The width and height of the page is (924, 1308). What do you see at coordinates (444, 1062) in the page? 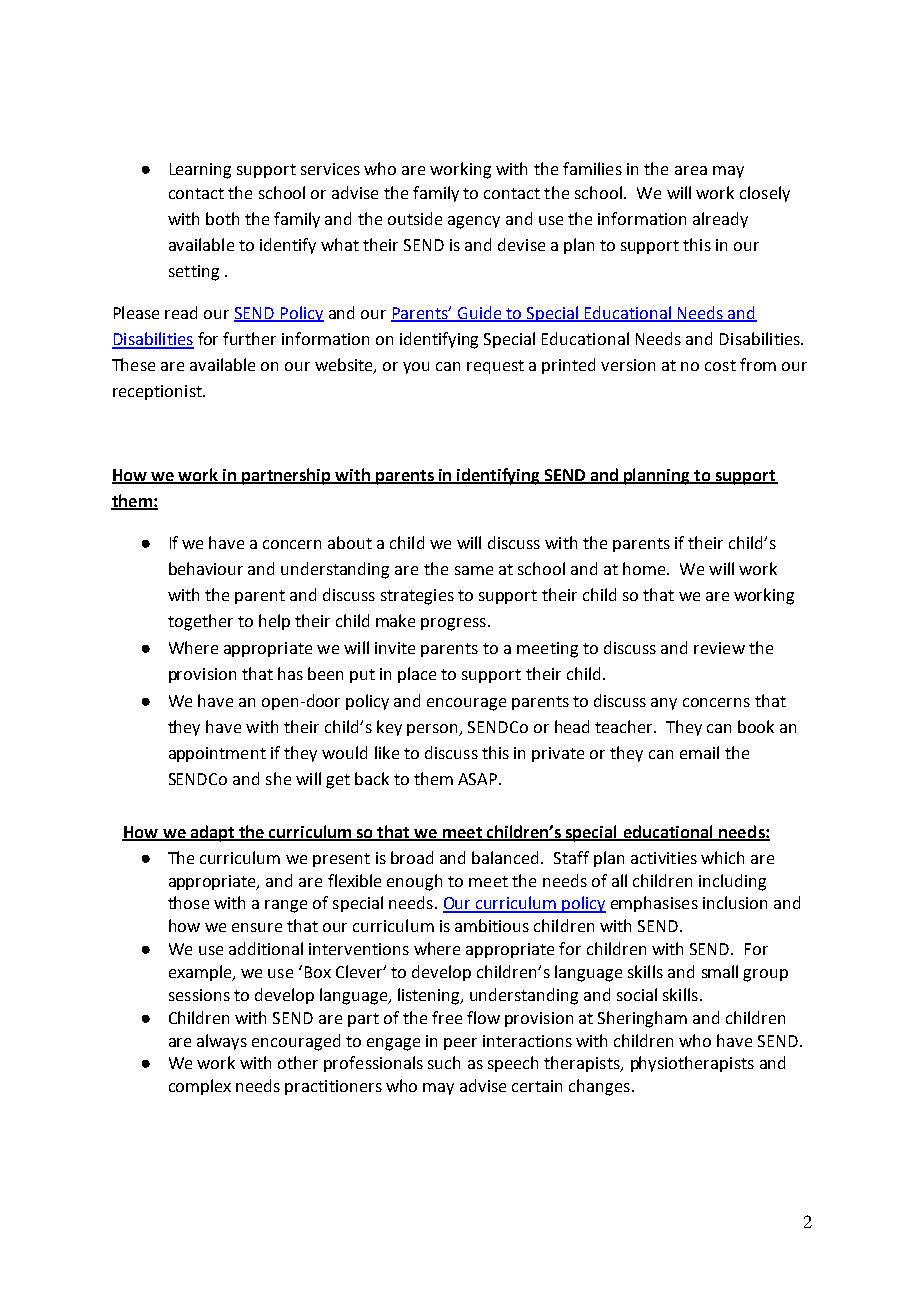
I see `such` at bounding box center [444, 1062].
